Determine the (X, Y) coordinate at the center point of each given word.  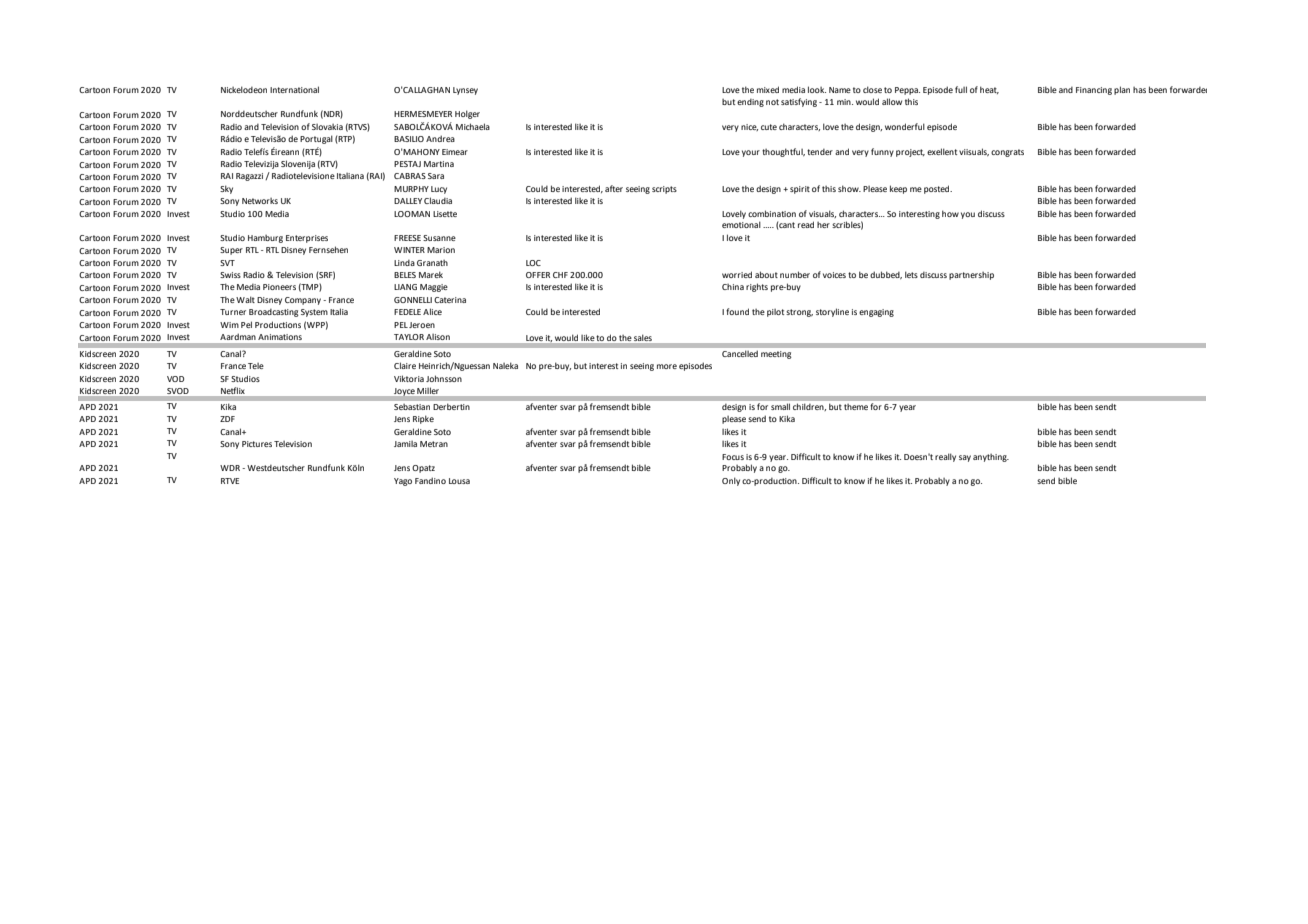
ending (750, 103)
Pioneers (279, 287)
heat (989, 90)
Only (731, 481)
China (733, 287)
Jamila (405, 444)
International (294, 89)
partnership (971, 276)
